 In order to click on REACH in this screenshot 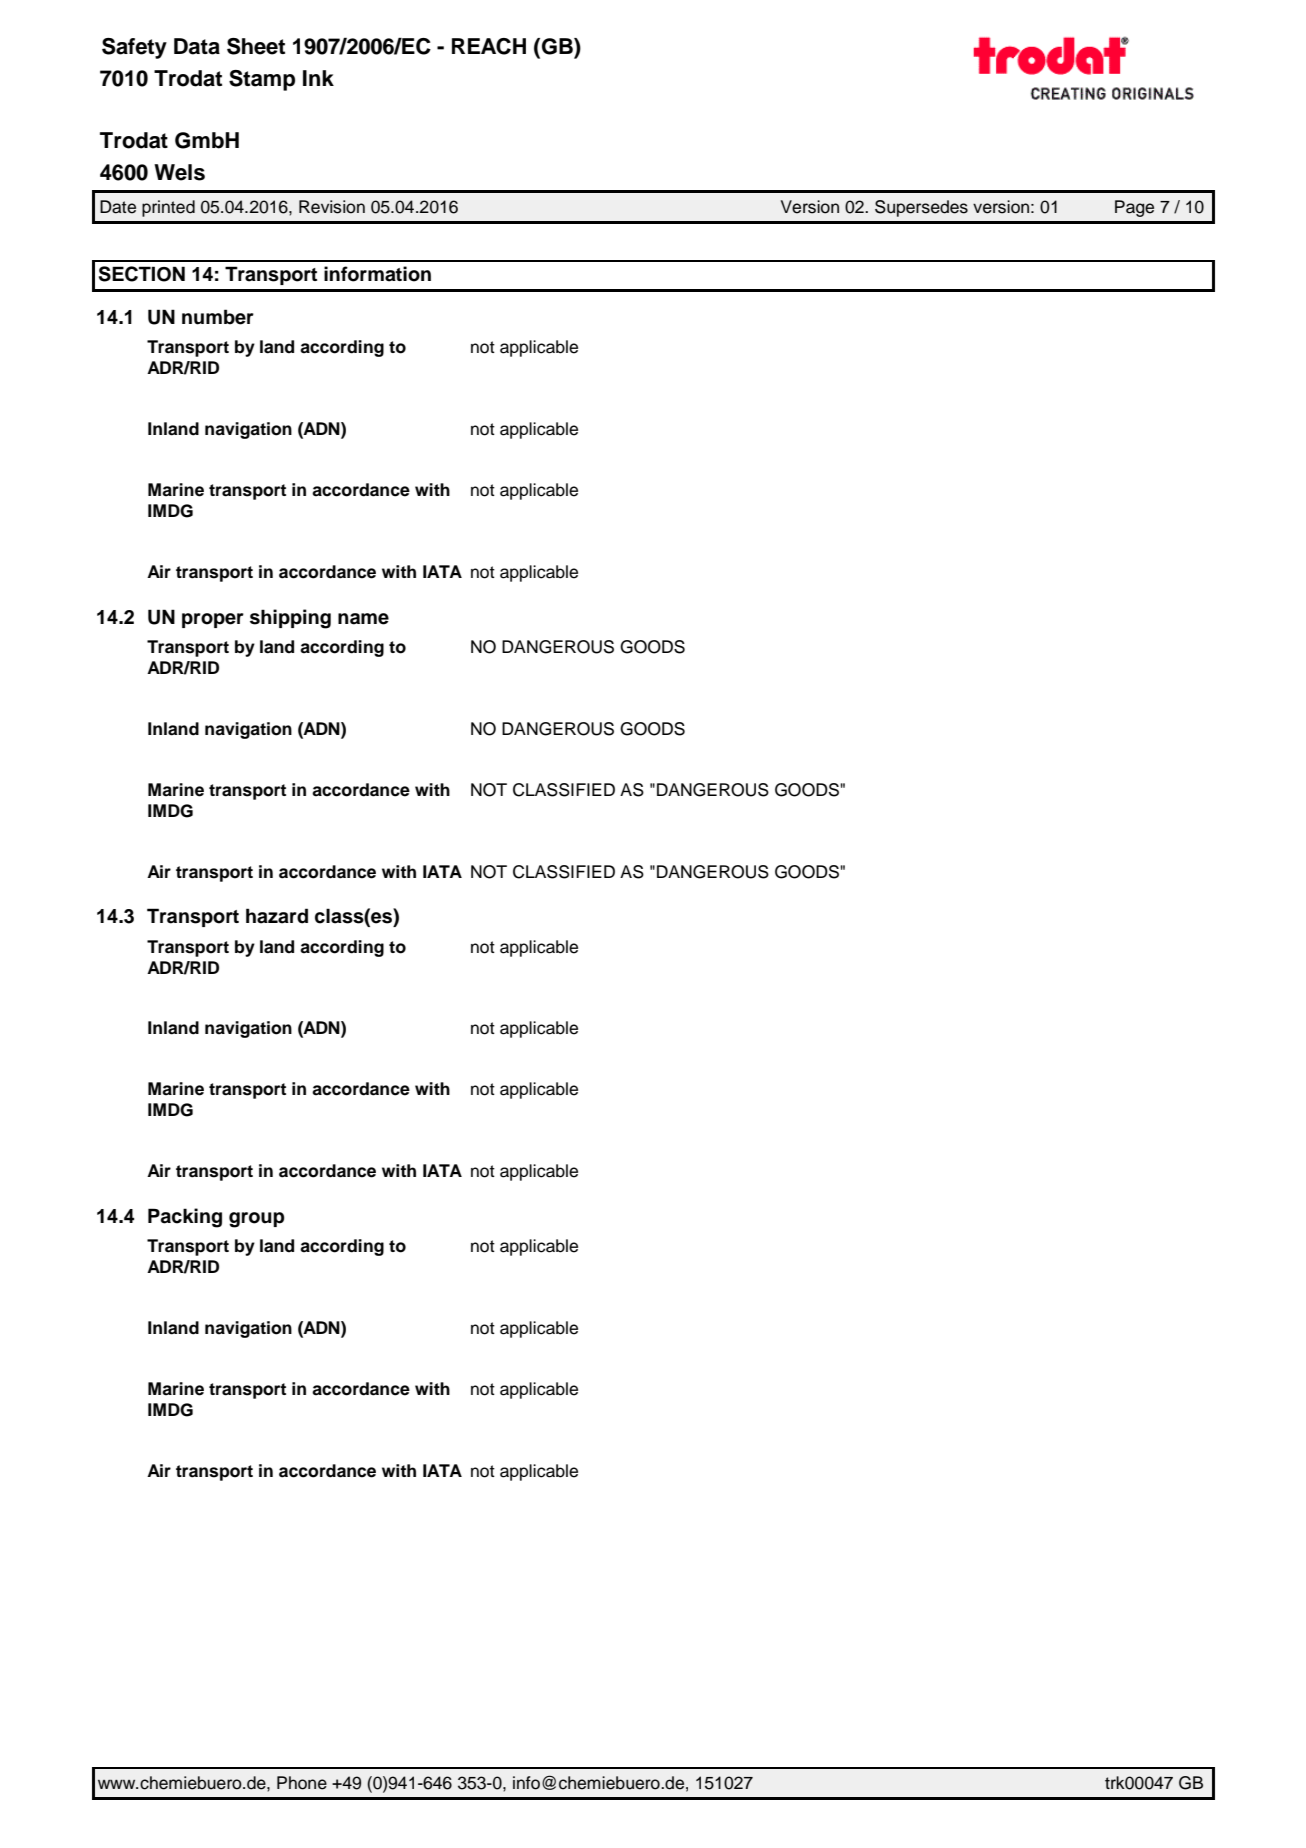, I will do `click(489, 46)`.
